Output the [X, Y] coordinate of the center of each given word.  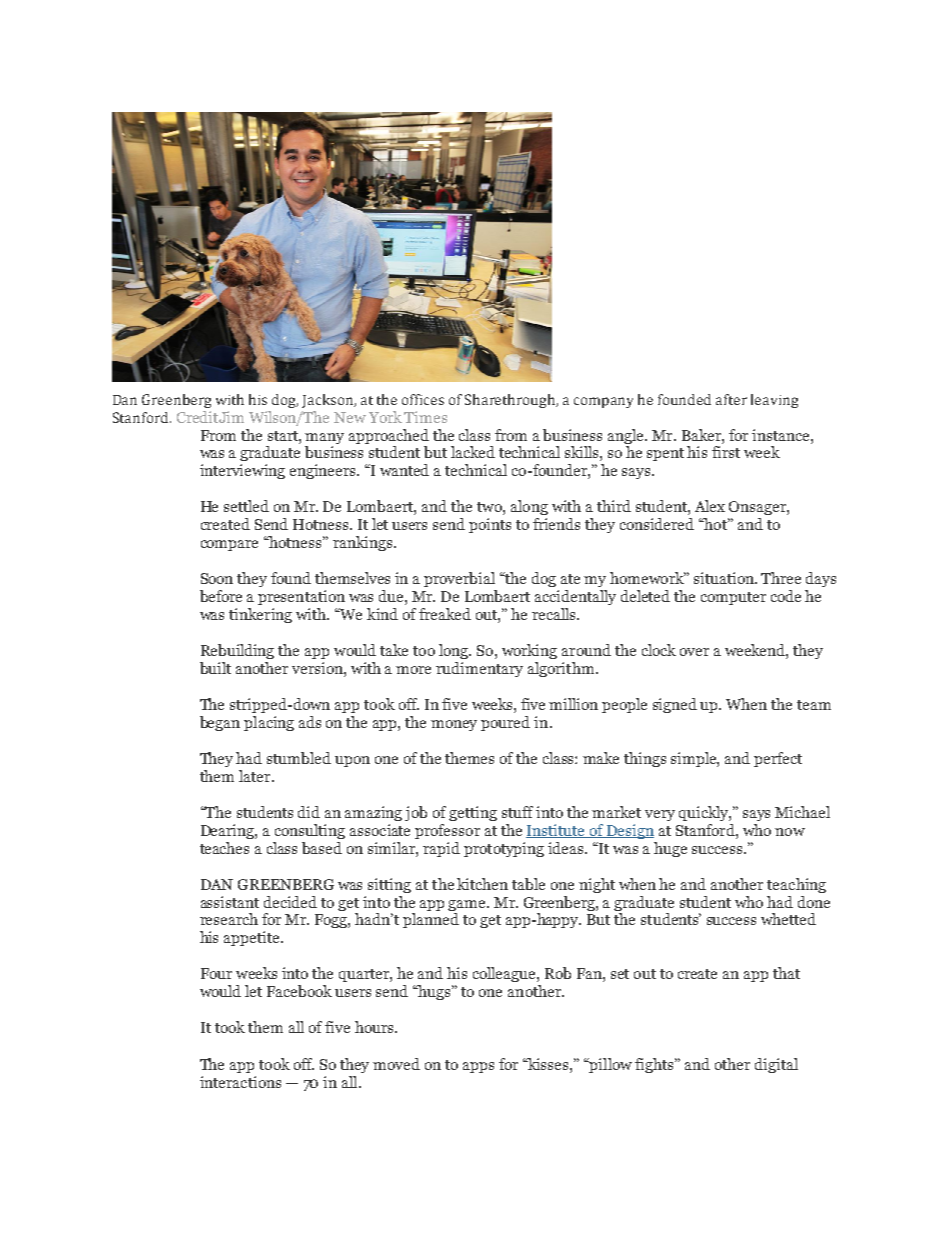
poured [505, 723]
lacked [473, 452]
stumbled [299, 758]
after [731, 399]
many [324, 440]
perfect [778, 759]
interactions [240, 1082]
